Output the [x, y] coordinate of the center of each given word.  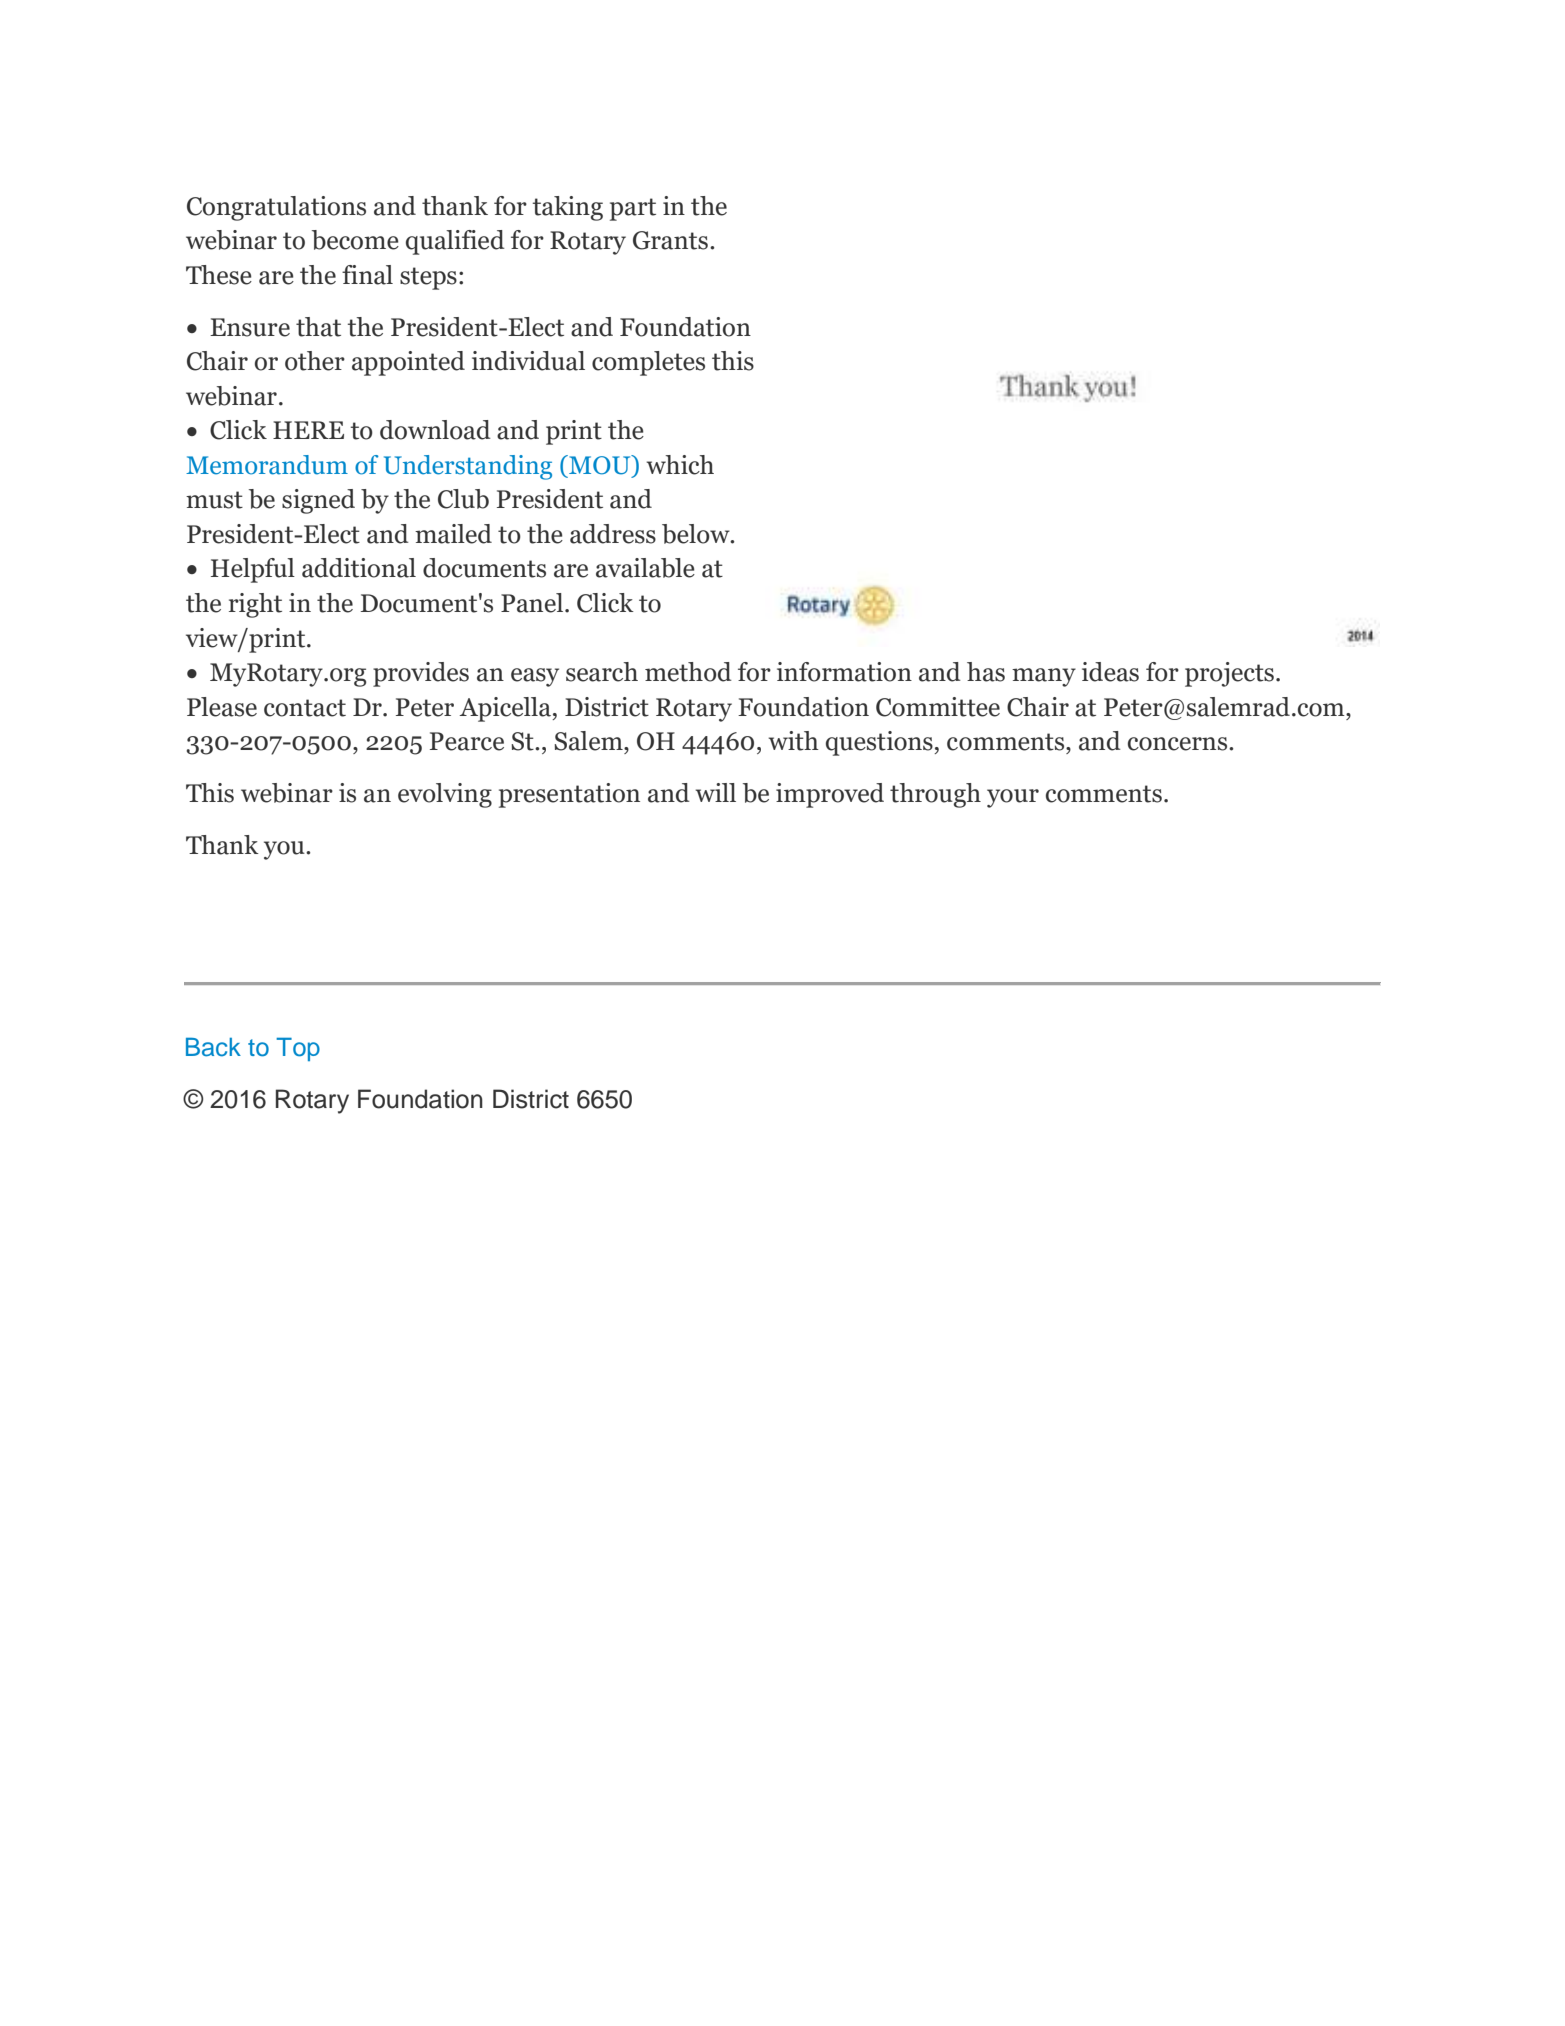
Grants [670, 240]
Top [298, 1049]
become [355, 240]
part [633, 209]
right [255, 605]
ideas [1110, 672]
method [688, 672]
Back [213, 1047]
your [1013, 798]
